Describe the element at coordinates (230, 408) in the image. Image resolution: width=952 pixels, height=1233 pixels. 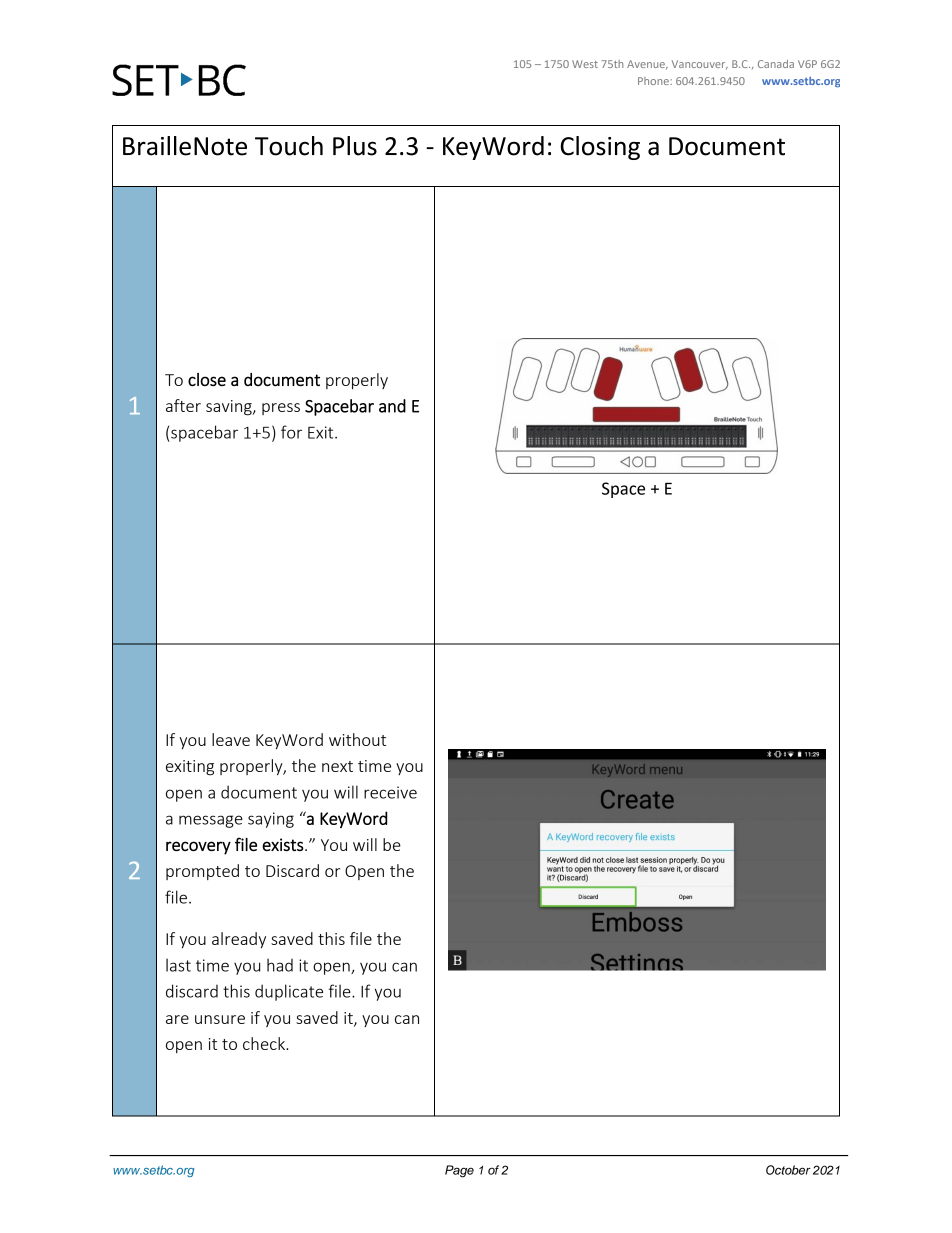
I see `saving` at that location.
